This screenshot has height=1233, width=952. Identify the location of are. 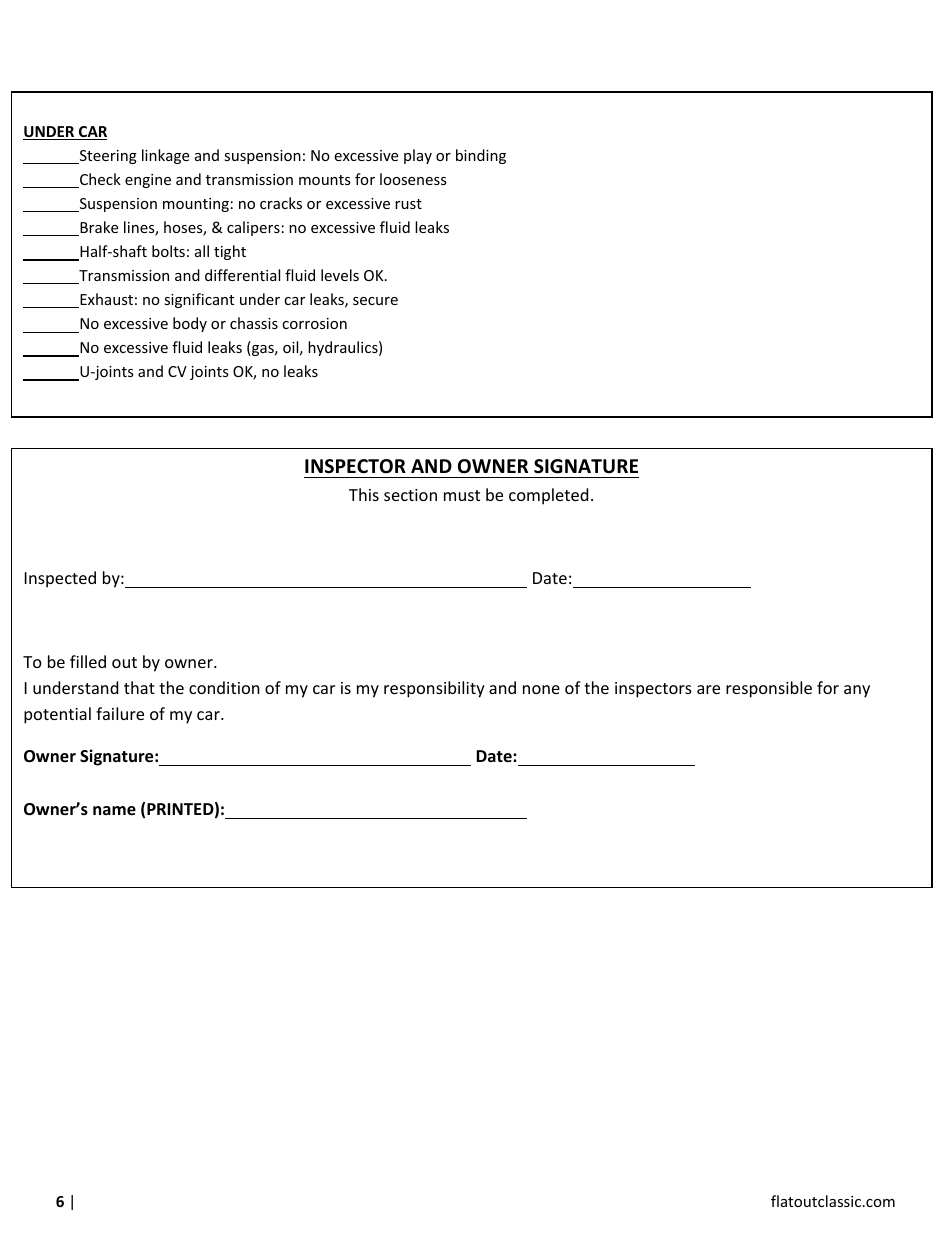
(708, 689).
